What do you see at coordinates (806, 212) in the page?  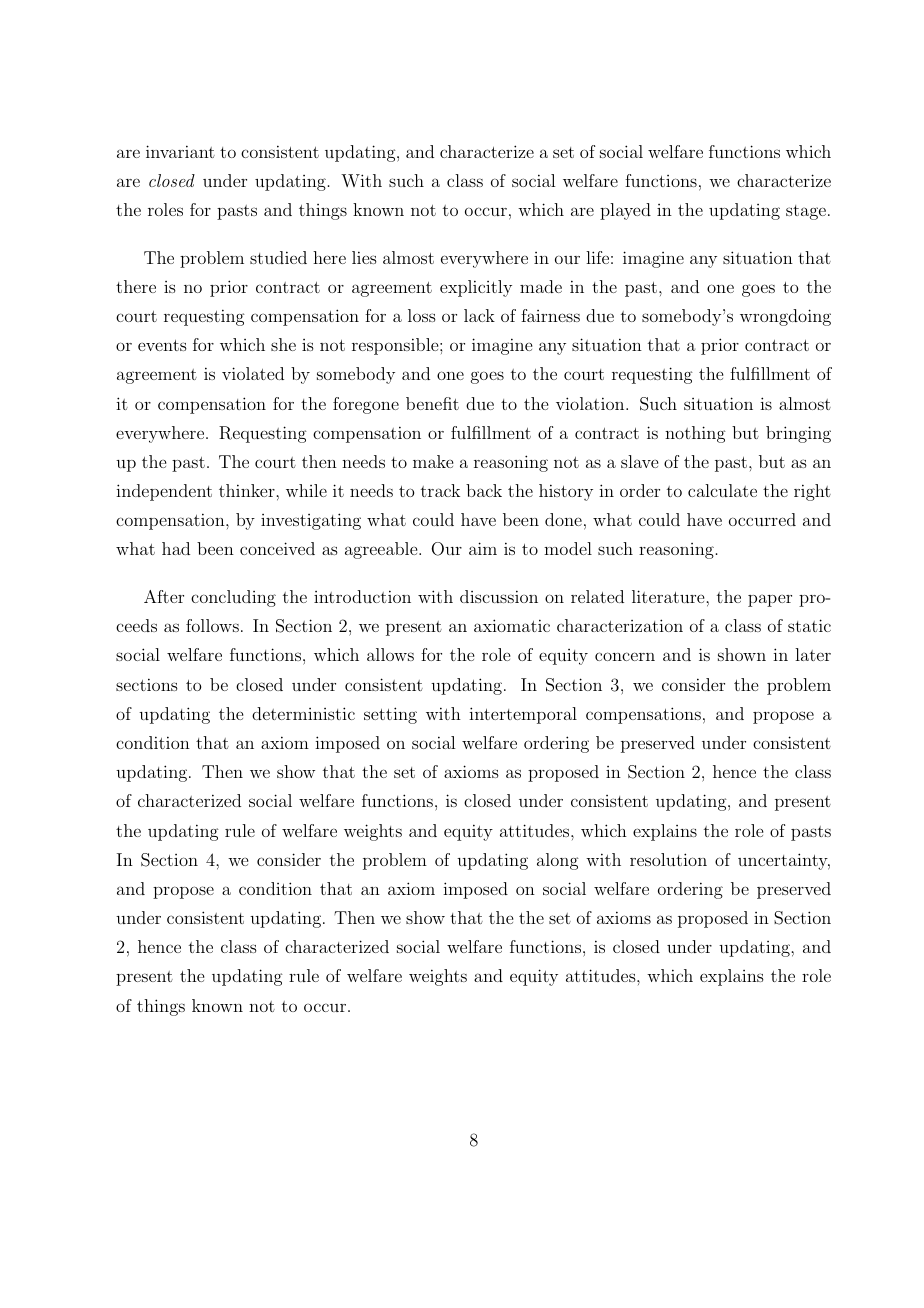 I see `stage` at bounding box center [806, 212].
